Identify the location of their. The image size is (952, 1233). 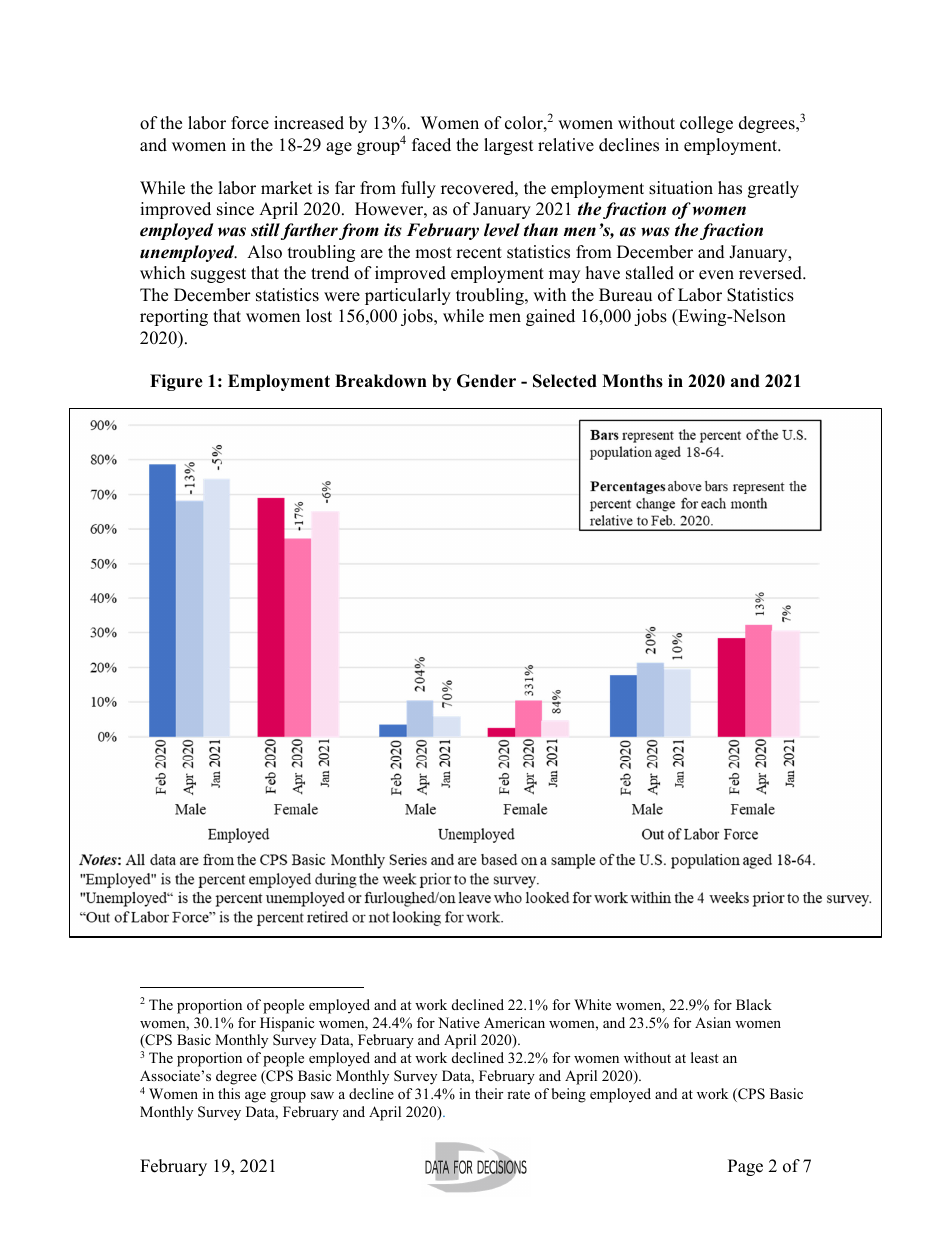
(489, 1093).
